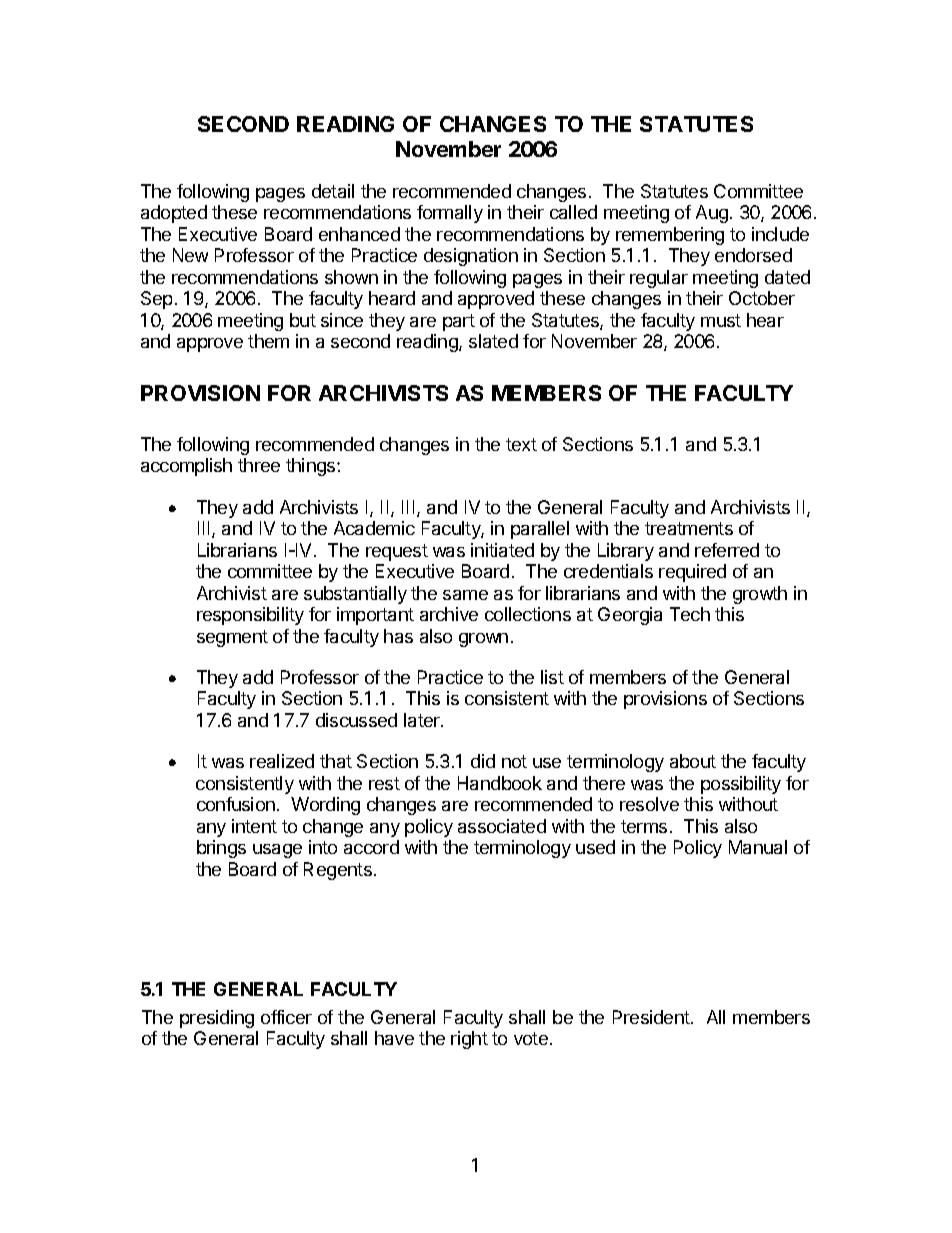 This document has height=1233, width=952. What do you see at coordinates (712, 214) in the document?
I see `Aug` at bounding box center [712, 214].
